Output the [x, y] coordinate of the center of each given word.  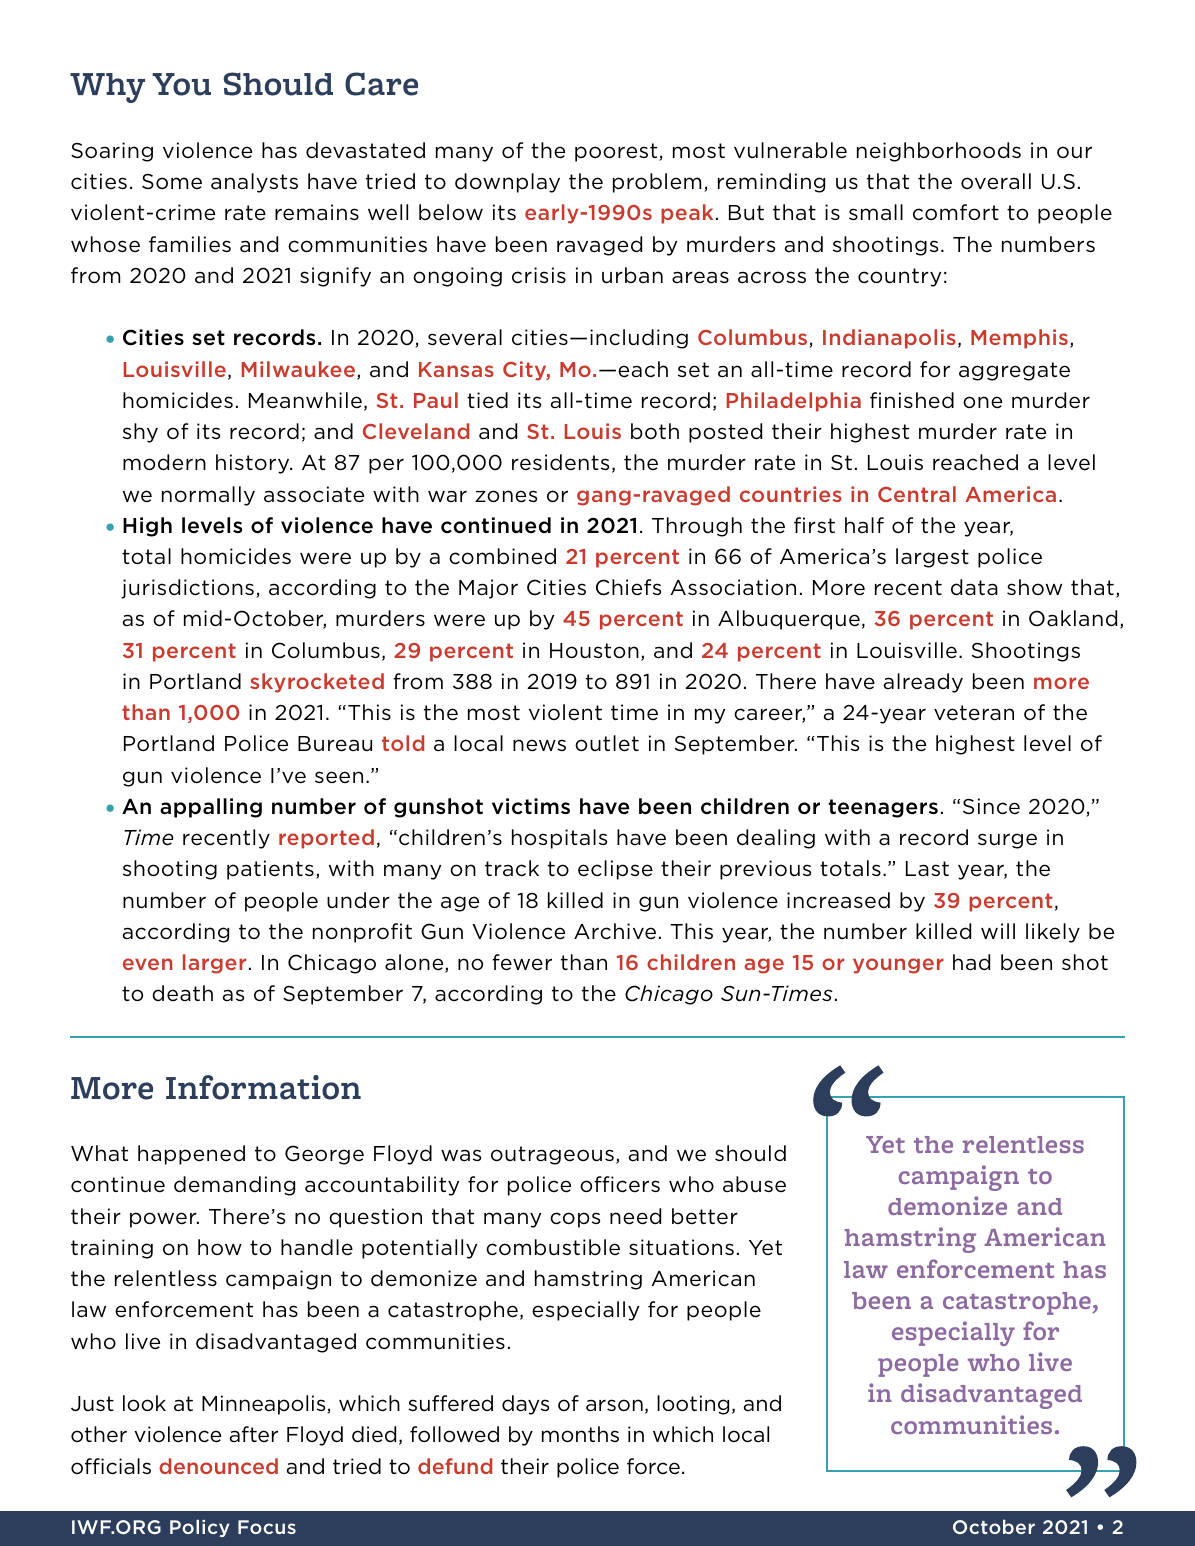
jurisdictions [187, 589]
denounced [218, 1466]
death [182, 993]
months [580, 1434]
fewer [522, 962]
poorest [617, 152]
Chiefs [628, 587]
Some [172, 182]
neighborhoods [939, 152]
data [974, 587]
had [971, 962]
